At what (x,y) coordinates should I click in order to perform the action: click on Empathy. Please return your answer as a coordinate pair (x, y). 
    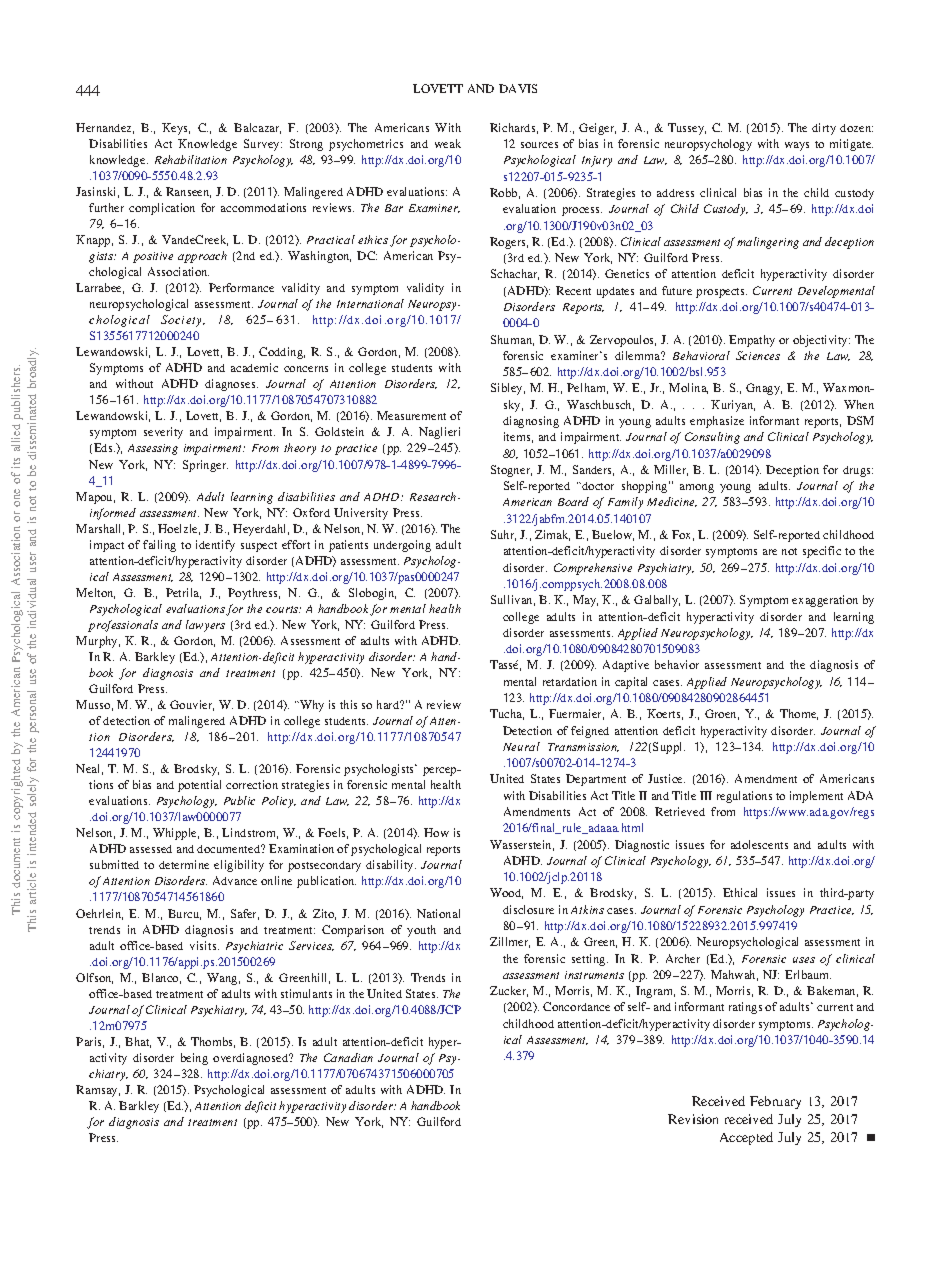
    Looking at the image, I should click on (752, 341).
